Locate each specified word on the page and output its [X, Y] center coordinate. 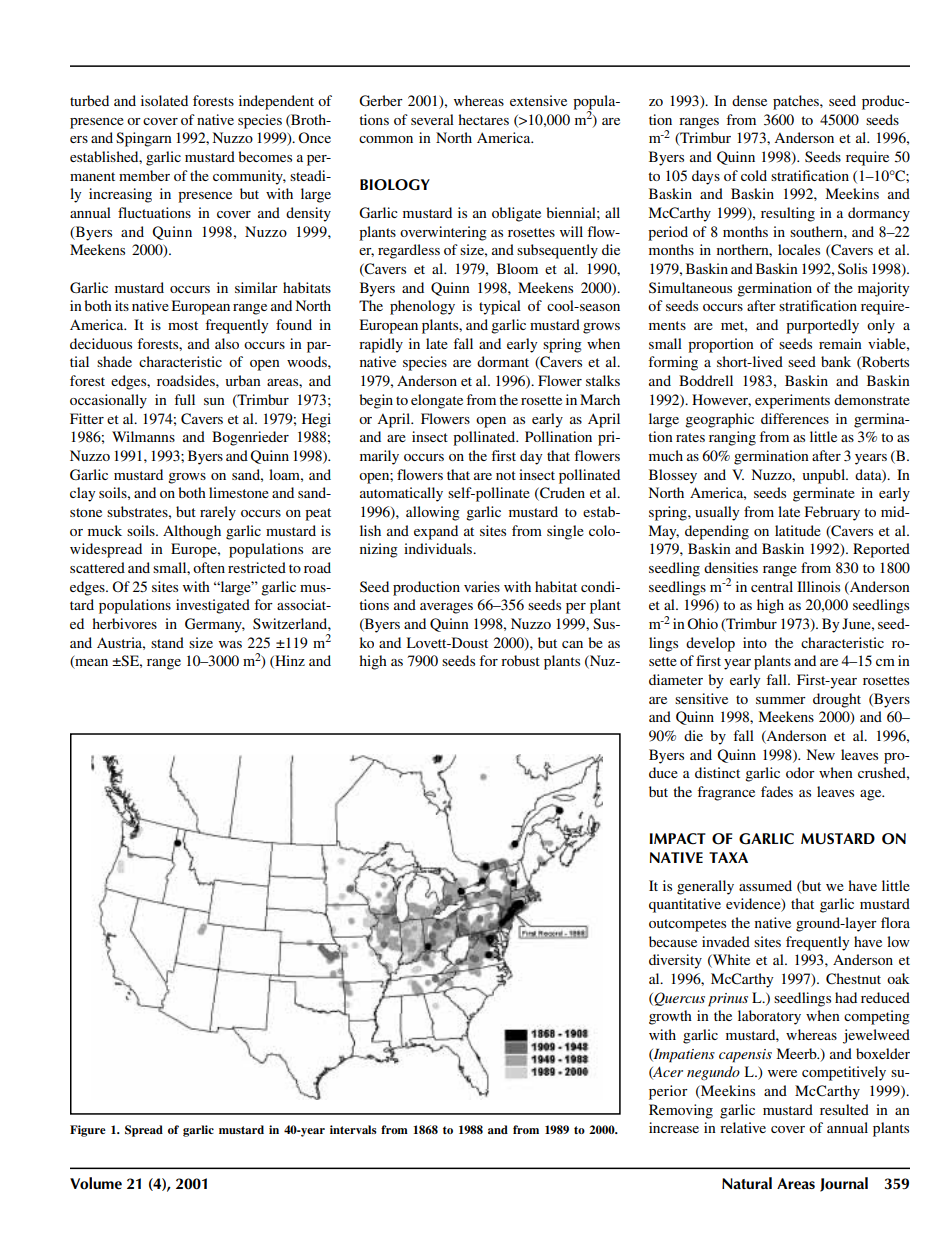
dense [749, 100]
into [755, 642]
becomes [265, 156]
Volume [96, 1183]
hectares [483, 119]
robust [520, 660]
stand [167, 642]
